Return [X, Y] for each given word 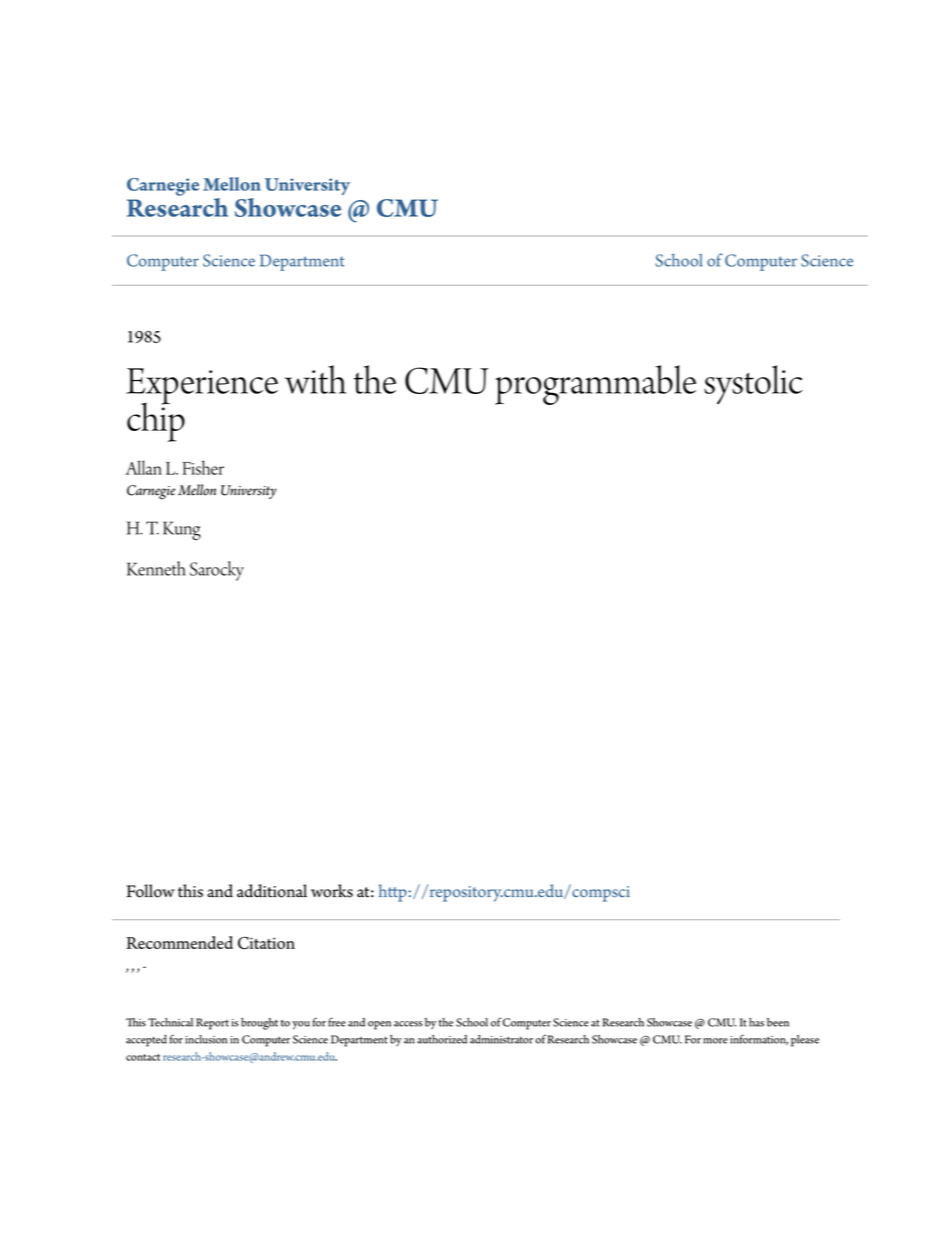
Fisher [203, 467]
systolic [753, 385]
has [756, 1022]
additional [272, 891]
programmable [595, 385]
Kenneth [156, 568]
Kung [182, 530]
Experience [202, 387]
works [332, 891]
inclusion [206, 1039]
